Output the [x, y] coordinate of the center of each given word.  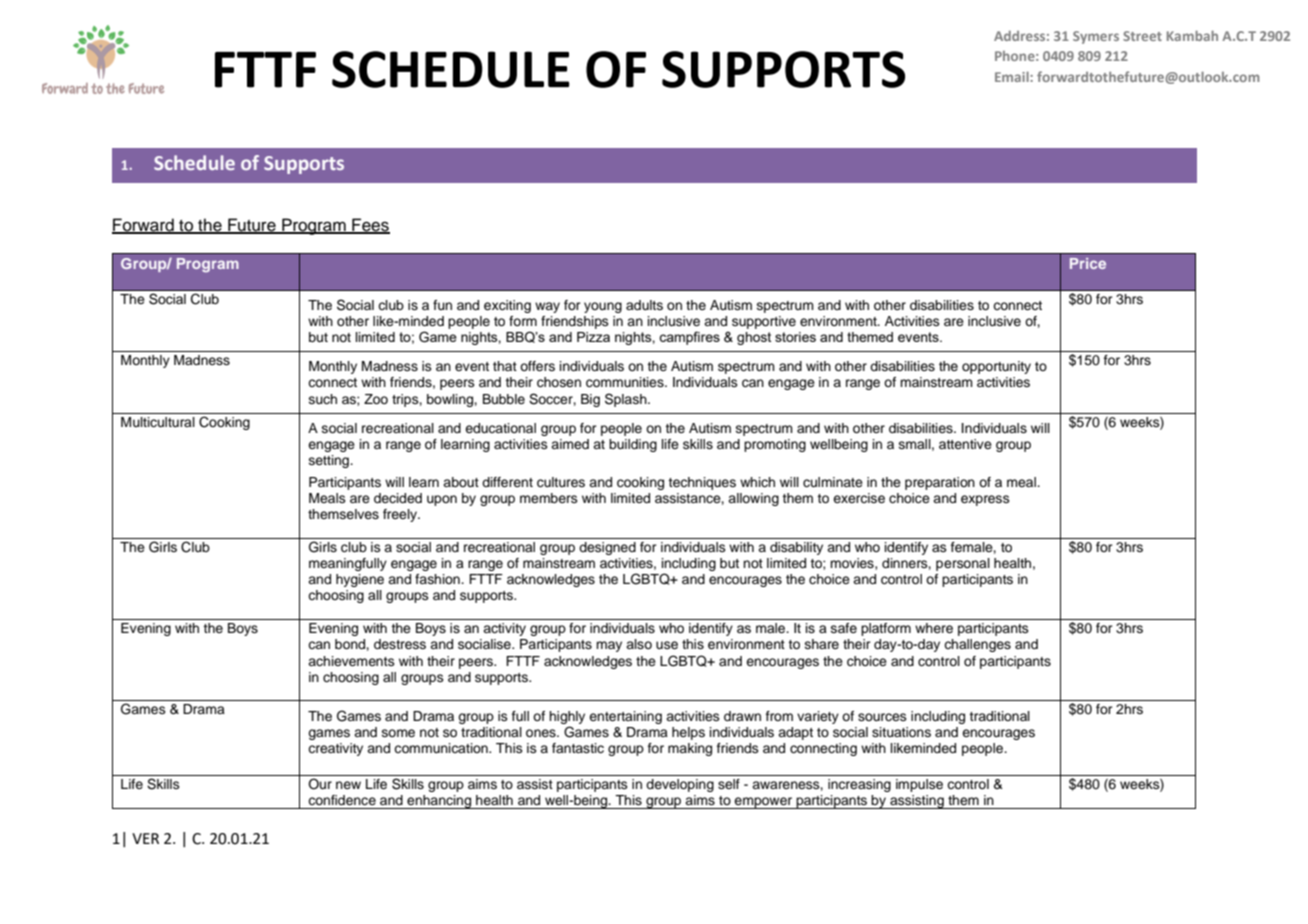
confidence [342, 800]
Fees [370, 225]
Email [1013, 76]
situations [901, 732]
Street [1142, 36]
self [729, 784]
